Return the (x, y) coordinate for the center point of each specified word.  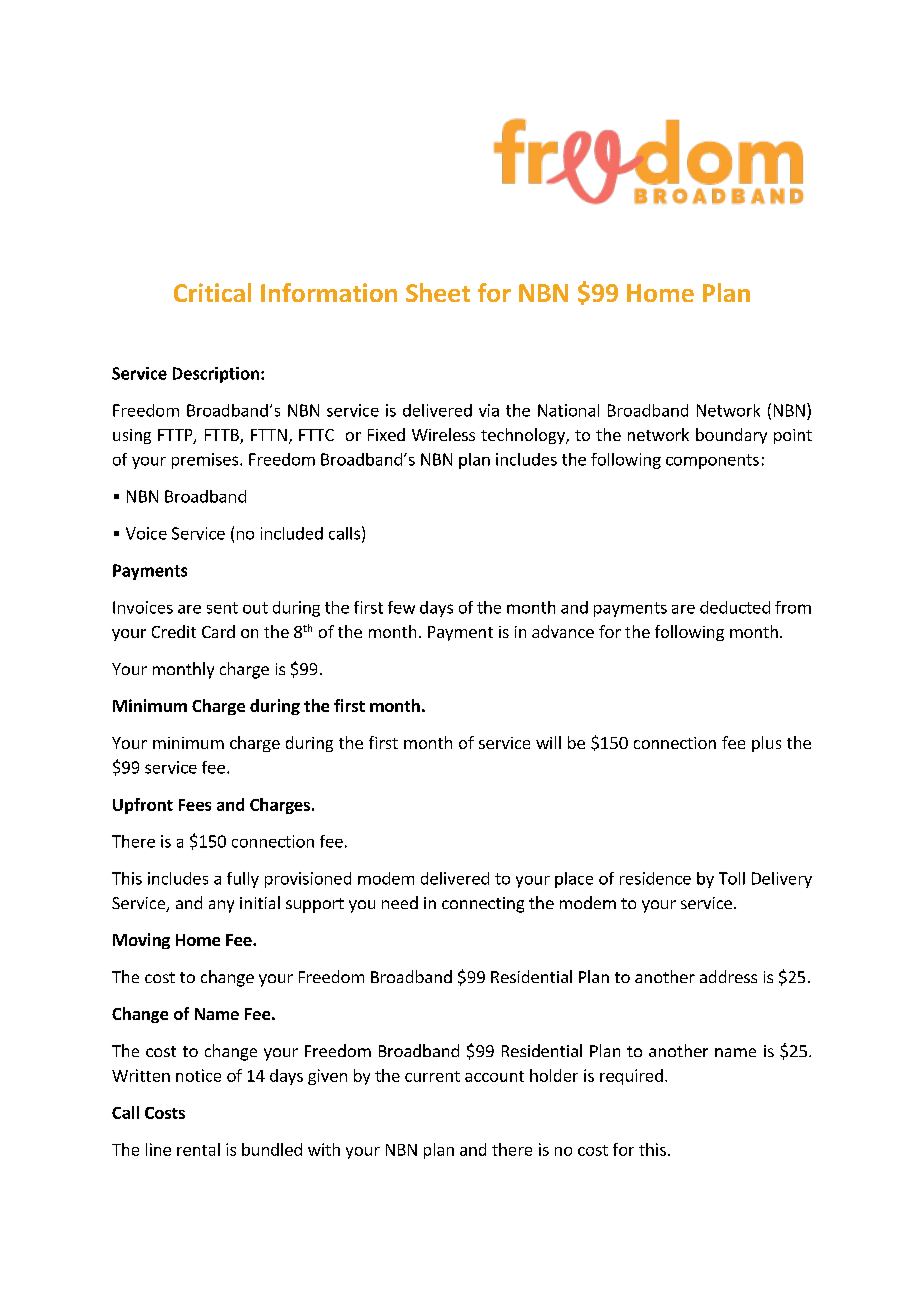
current (432, 1076)
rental (198, 1149)
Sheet (438, 292)
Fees (195, 805)
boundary (731, 436)
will (548, 742)
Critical (212, 292)
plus (766, 744)
